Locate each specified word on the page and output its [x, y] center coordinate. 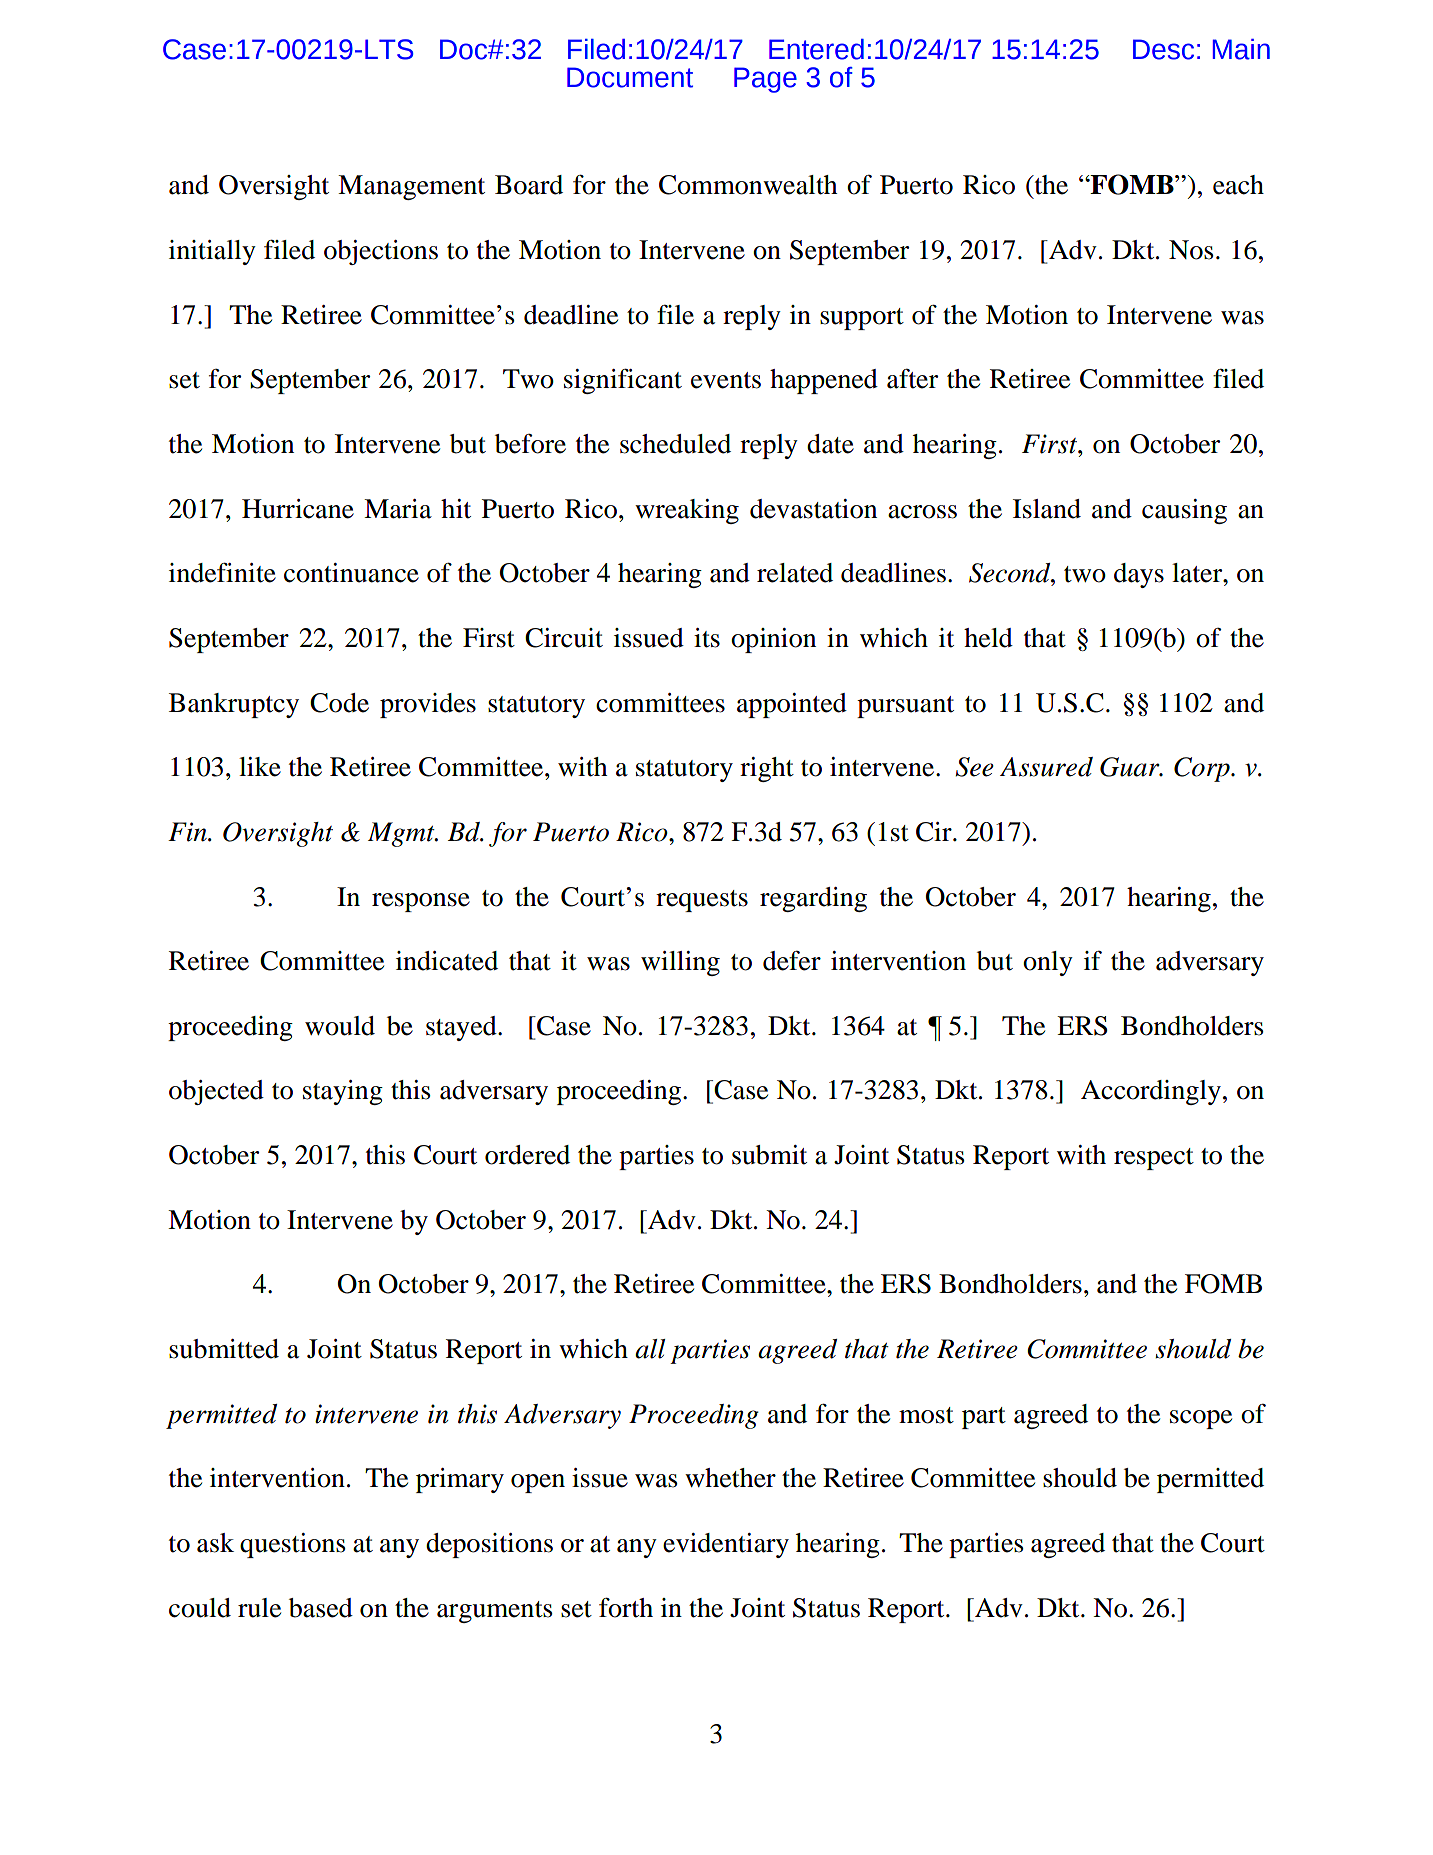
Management [411, 187]
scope [1201, 1419]
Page [765, 80]
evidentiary [726, 1545]
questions [293, 1545]
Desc [1163, 49]
